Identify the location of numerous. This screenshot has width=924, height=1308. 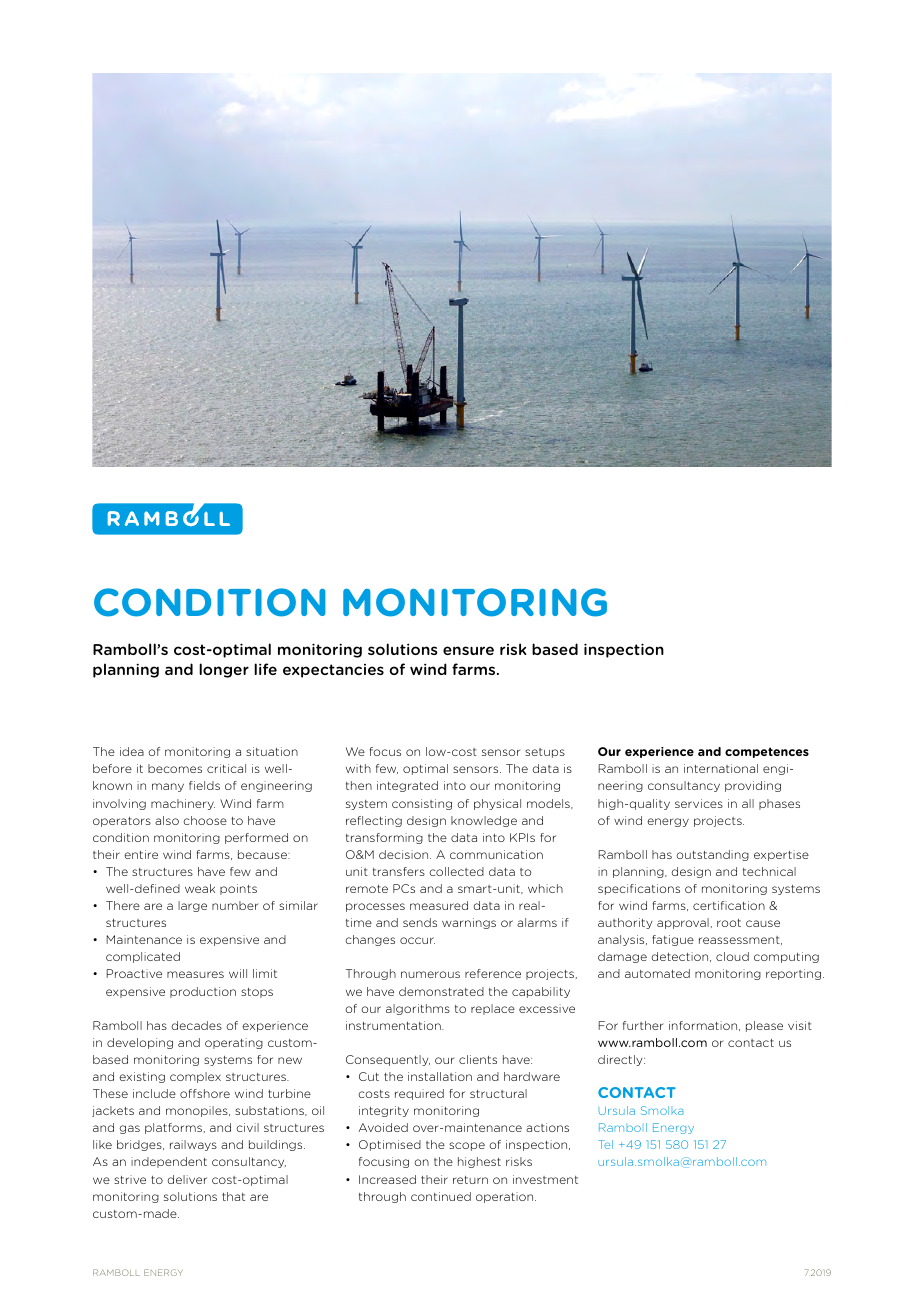
(430, 974).
